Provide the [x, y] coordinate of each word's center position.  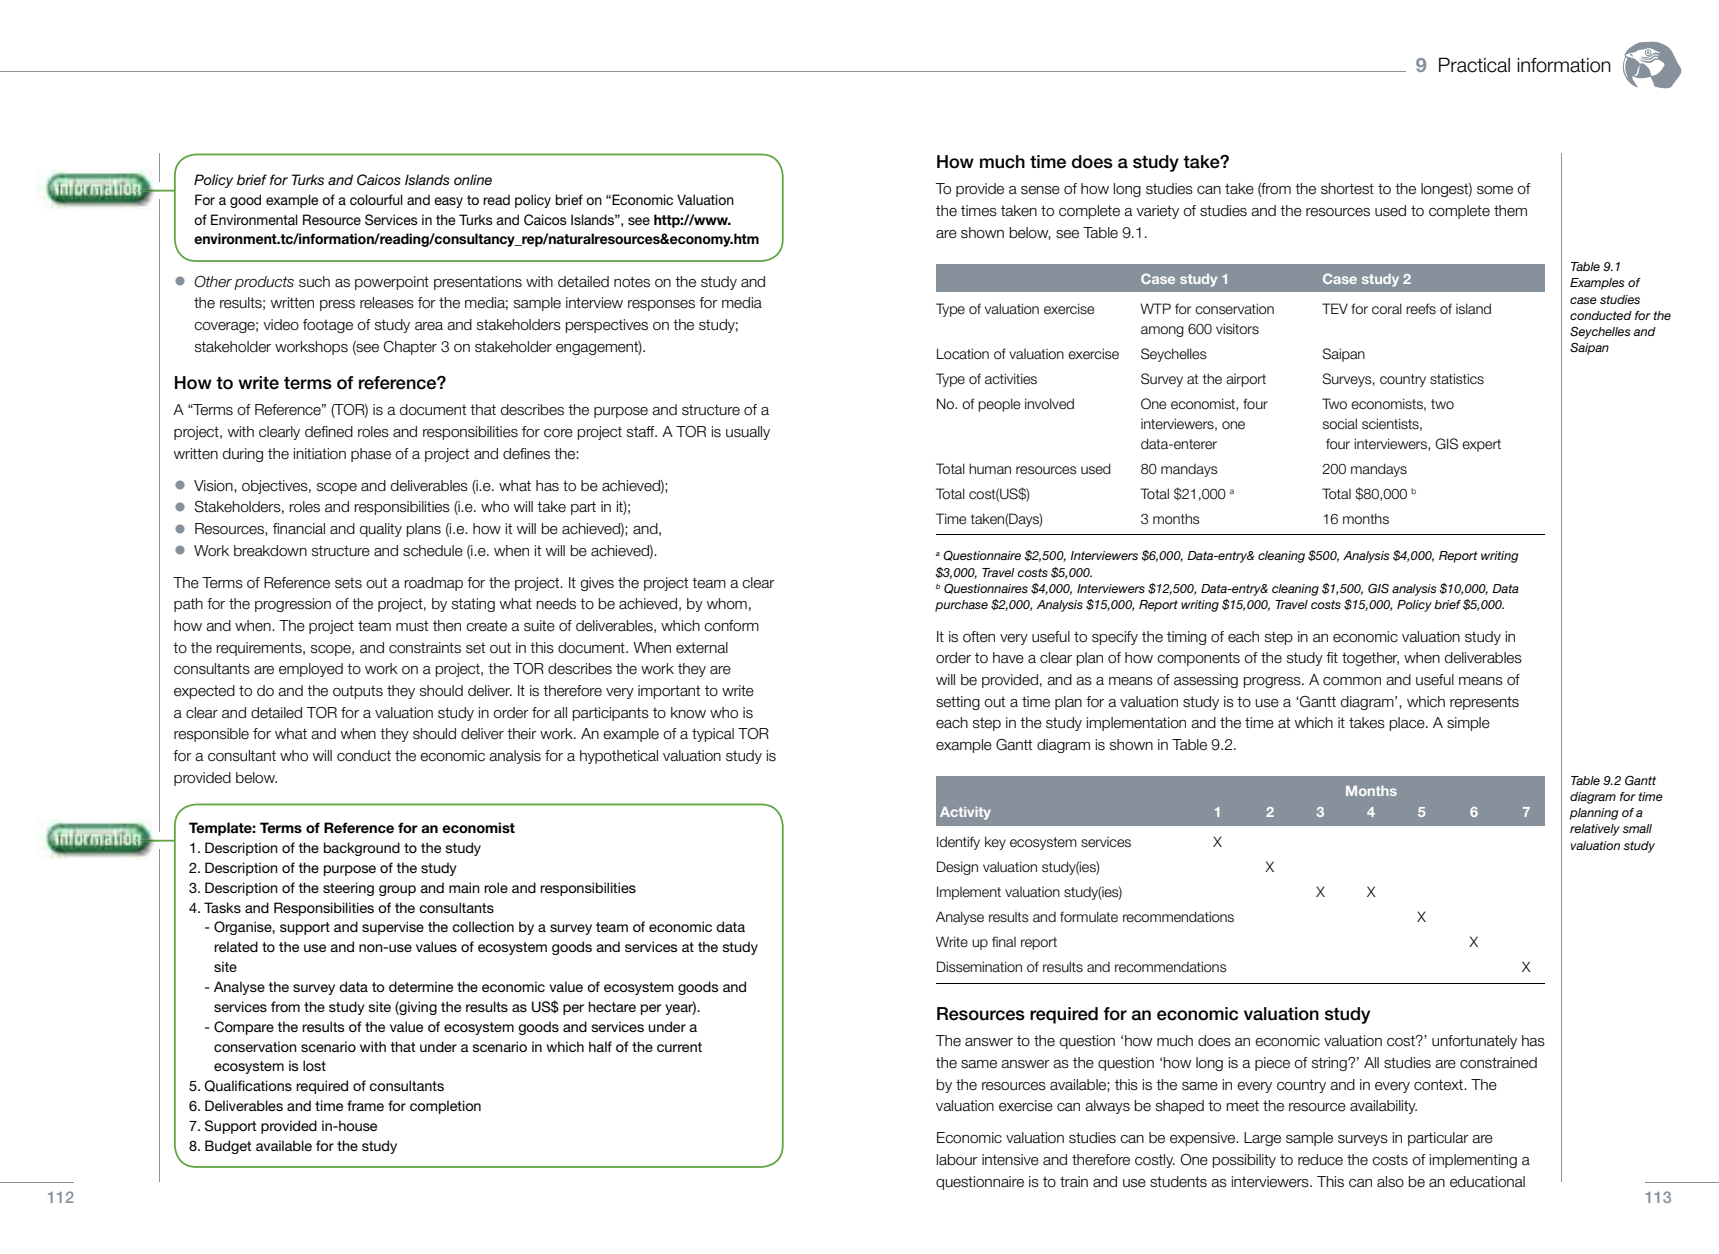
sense [1040, 190]
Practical [1474, 65]
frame [365, 1105]
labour [957, 1160]
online [473, 179]
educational [1487, 1182]
